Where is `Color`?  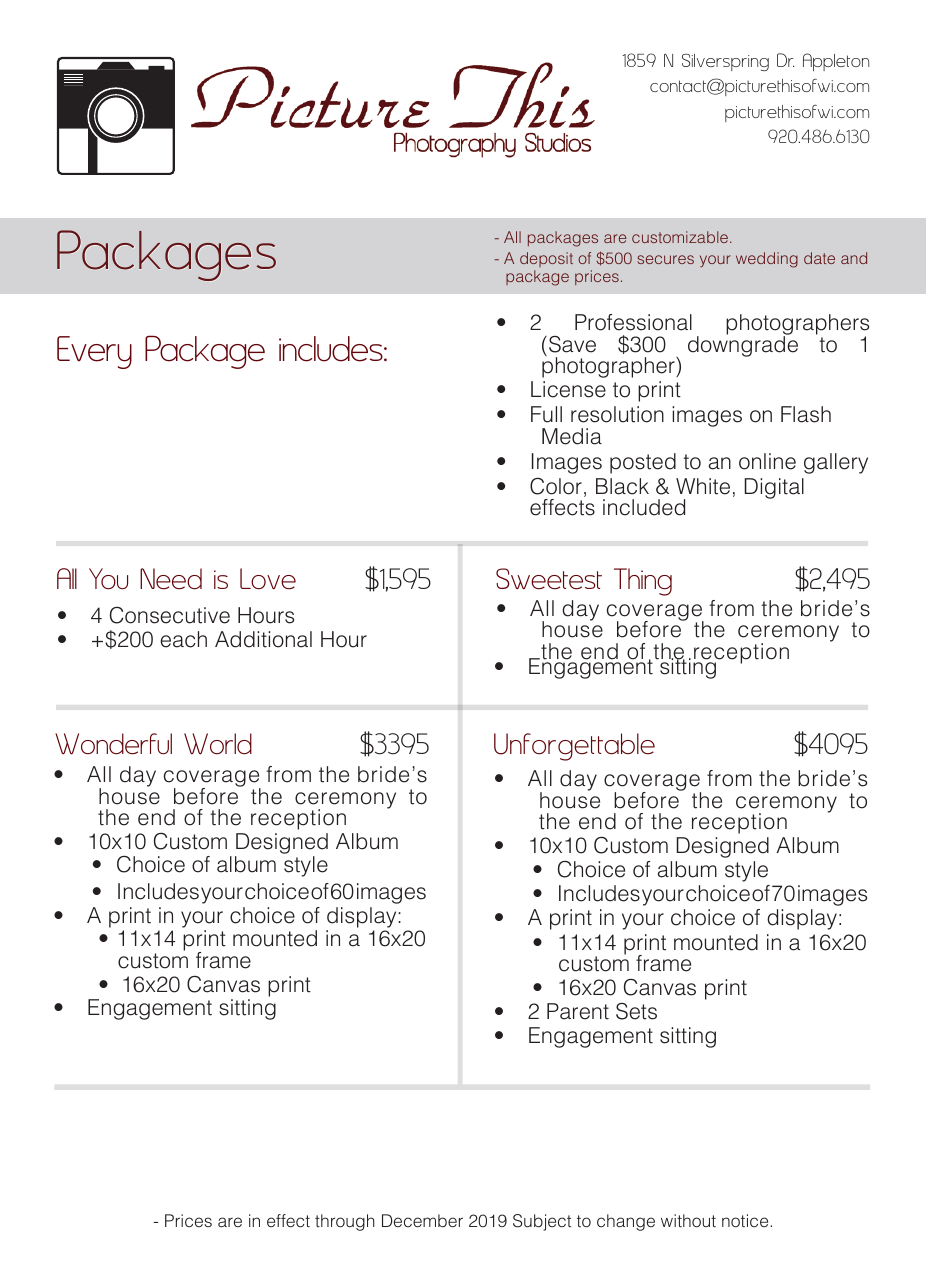
Color is located at coordinates (556, 486).
